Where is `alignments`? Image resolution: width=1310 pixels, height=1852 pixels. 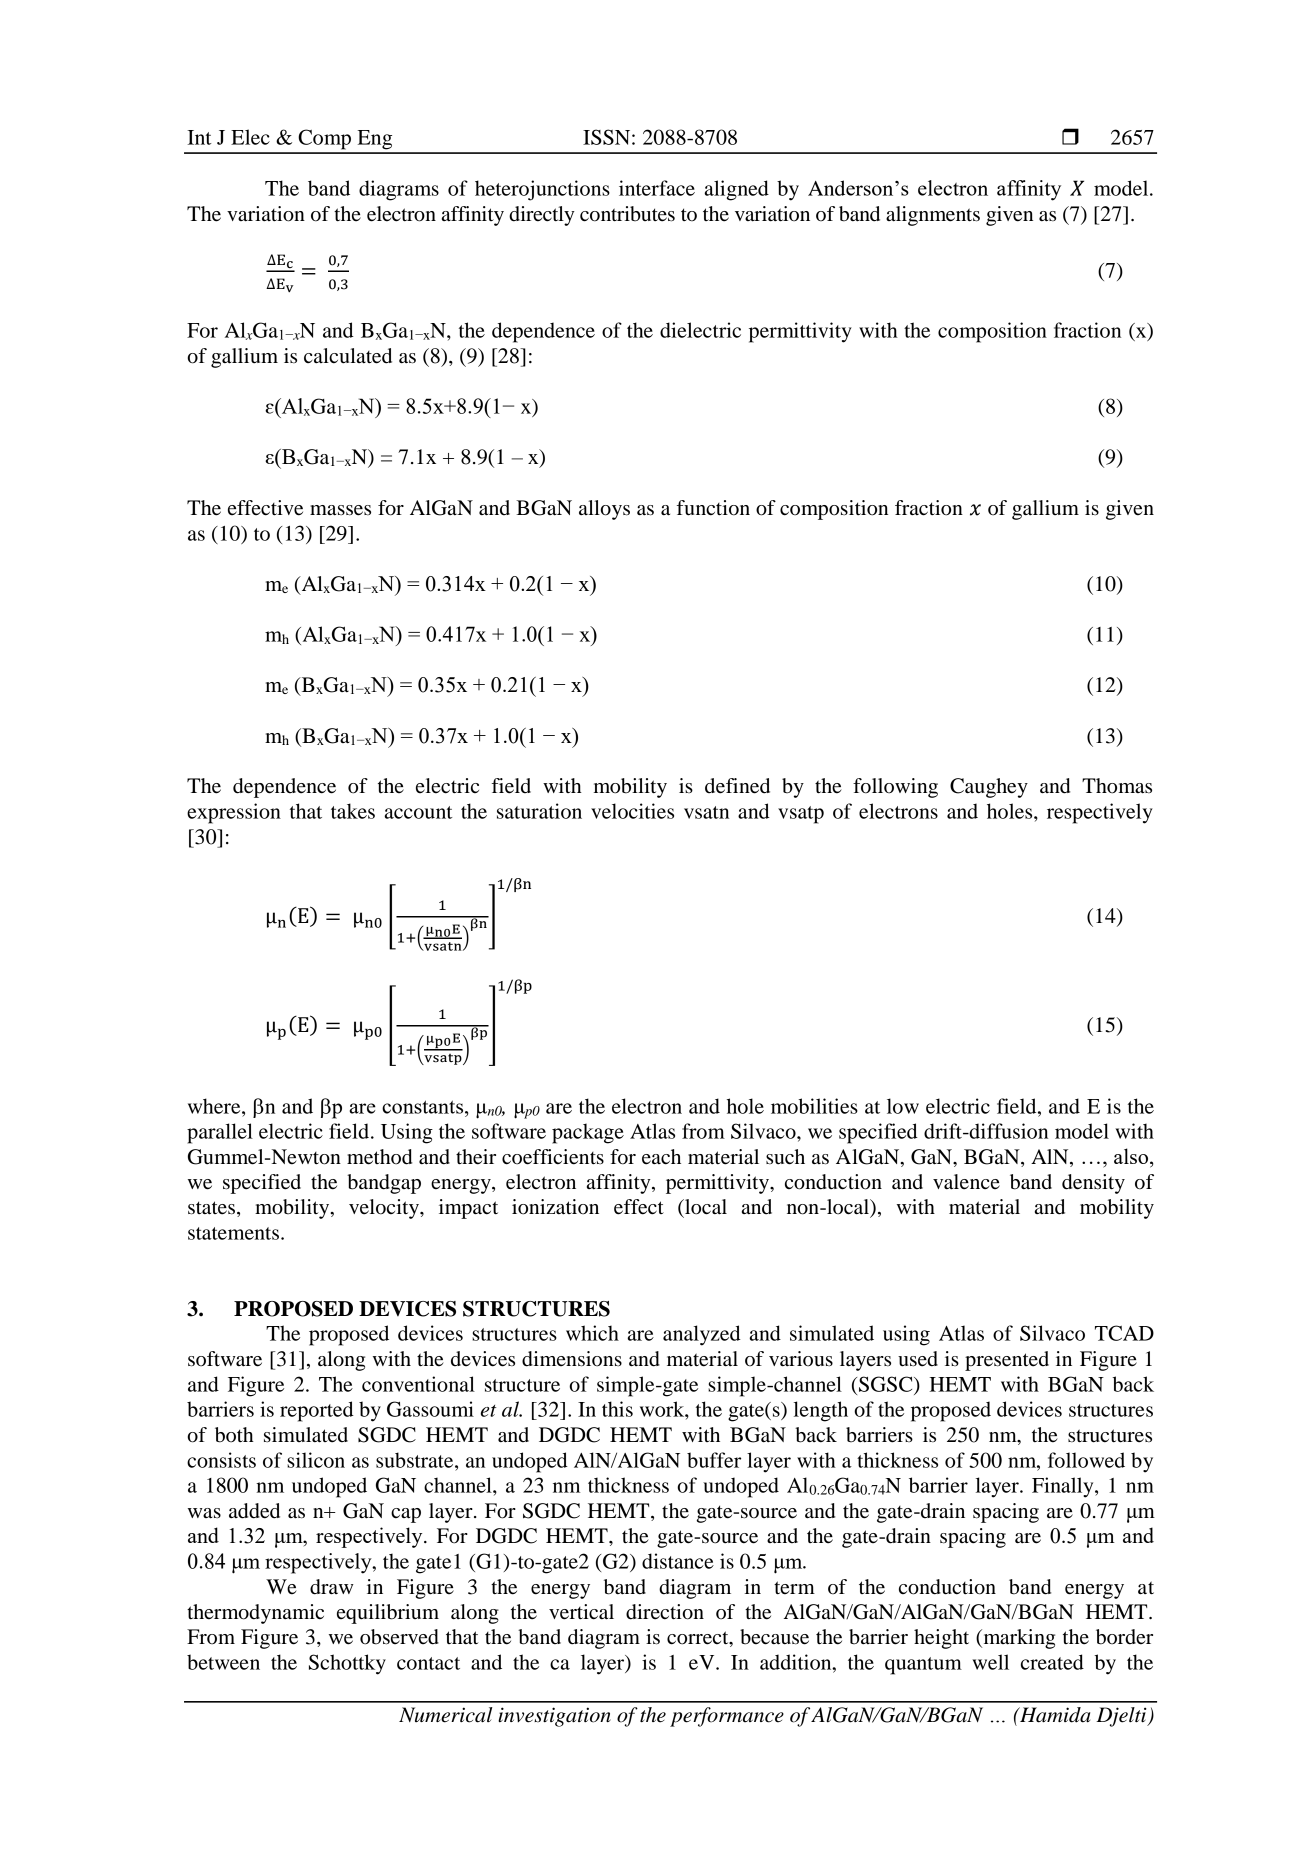
alignments is located at coordinates (933, 216).
